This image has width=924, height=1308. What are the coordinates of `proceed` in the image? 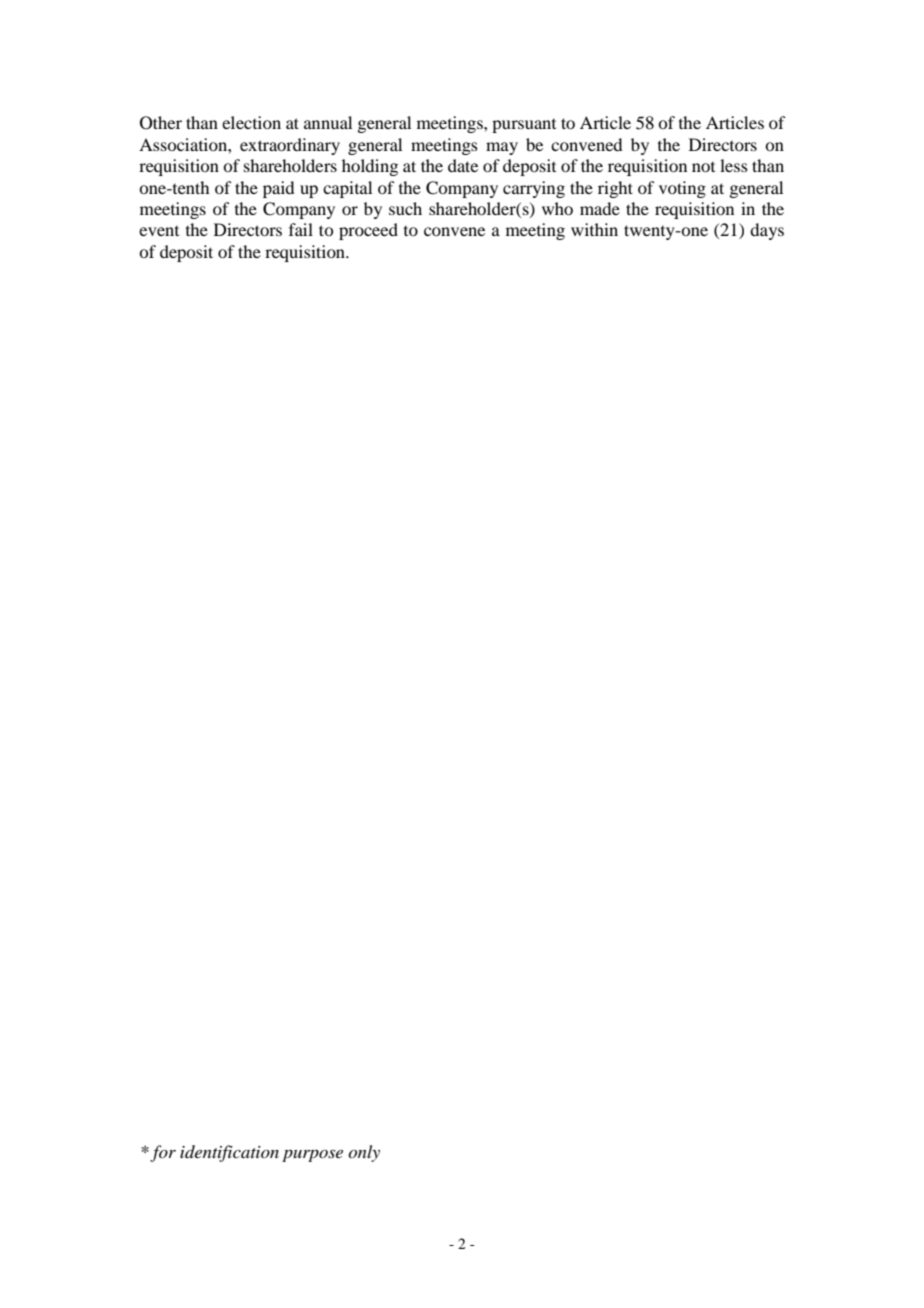 It's located at (368, 231).
